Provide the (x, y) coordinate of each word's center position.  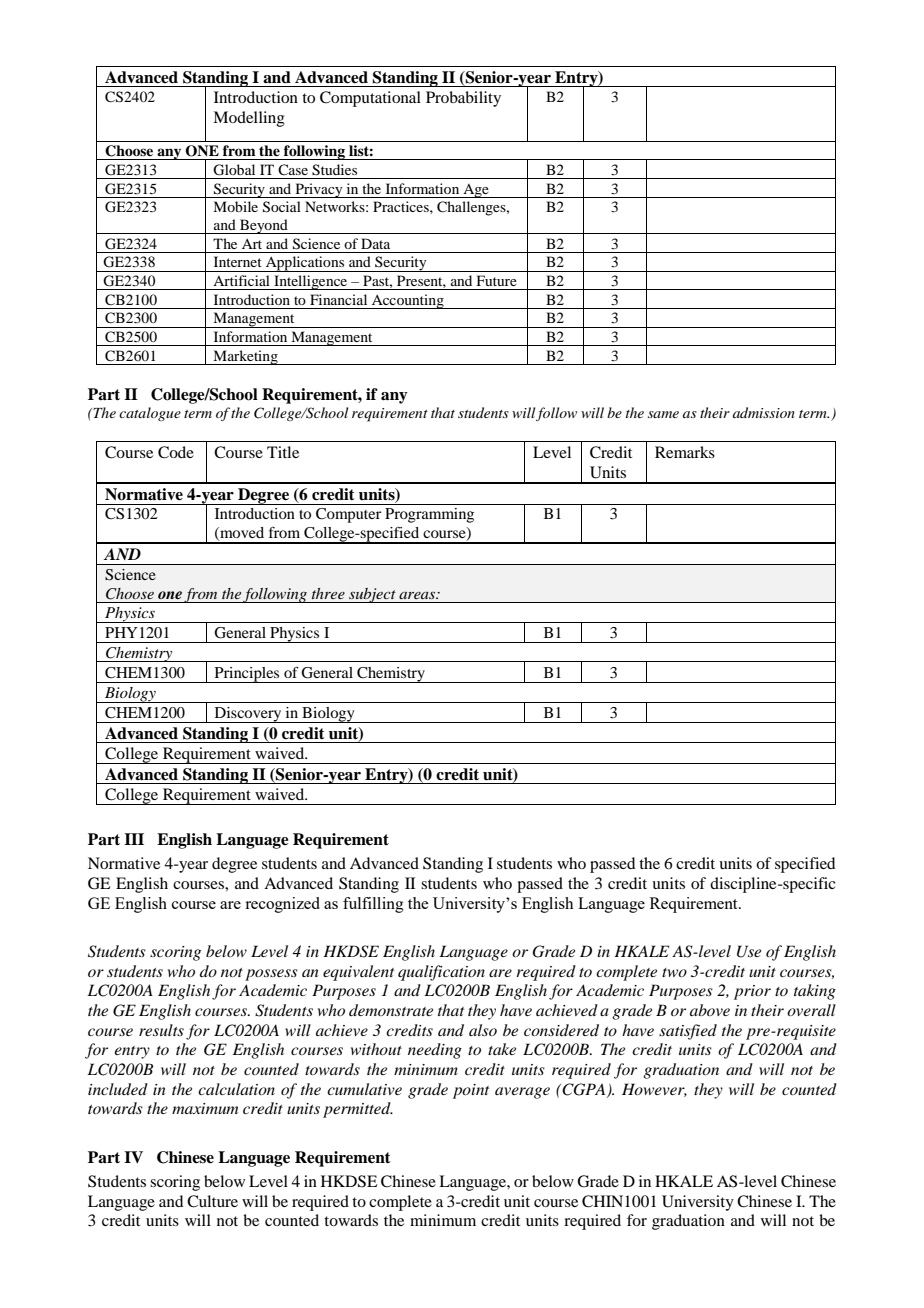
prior (752, 992)
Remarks (685, 452)
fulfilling (373, 905)
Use (749, 951)
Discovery (248, 715)
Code (176, 452)
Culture (212, 1201)
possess (271, 975)
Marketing (245, 357)
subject (372, 595)
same (663, 414)
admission (764, 412)
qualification (441, 973)
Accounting (408, 301)
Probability (463, 99)
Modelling (249, 119)
